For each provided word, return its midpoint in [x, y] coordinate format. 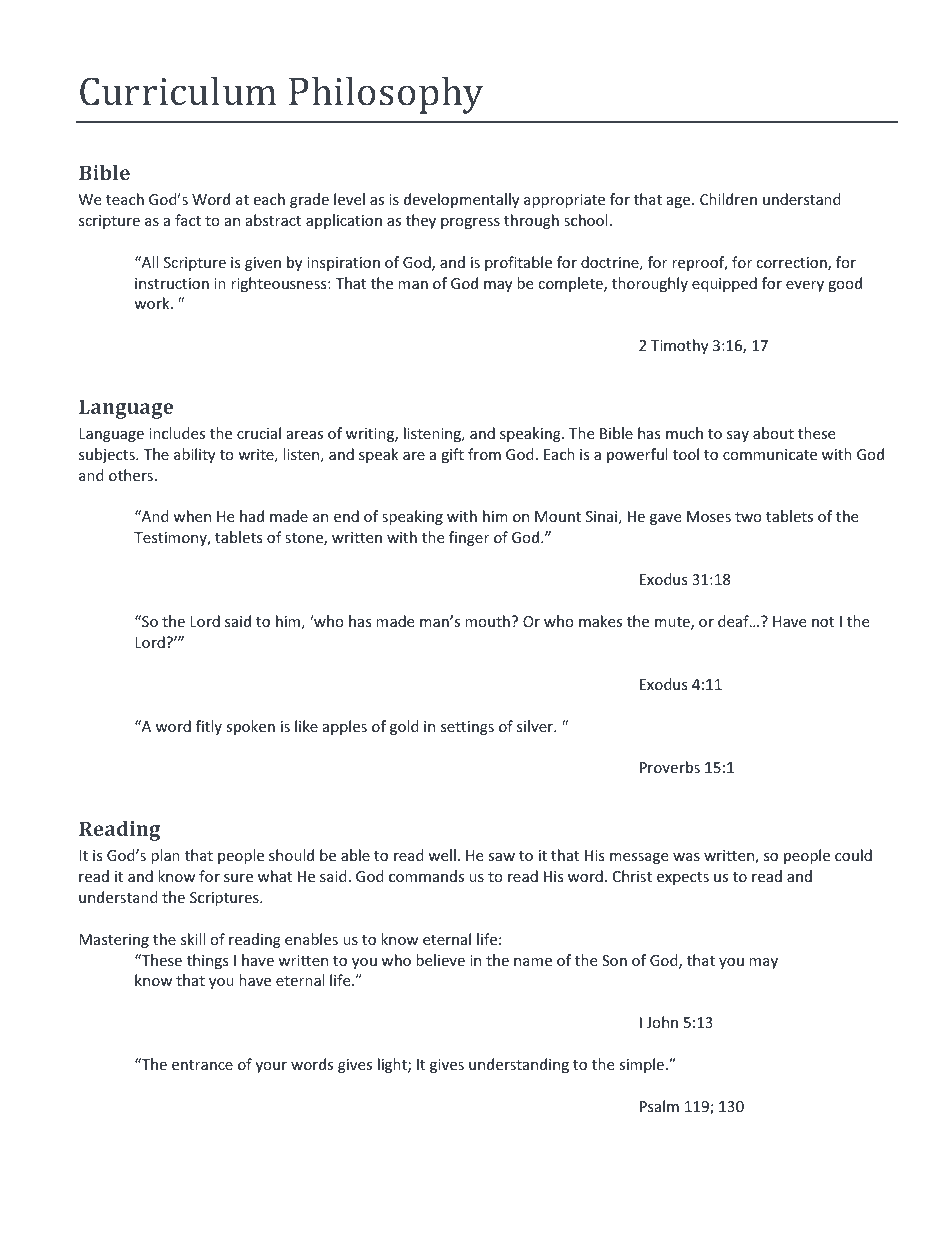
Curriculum [178, 91]
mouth [487, 621]
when [192, 516]
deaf [734, 621]
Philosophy [386, 95]
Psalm [659, 1106]
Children [728, 199]
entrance [202, 1065]
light [393, 1065]
